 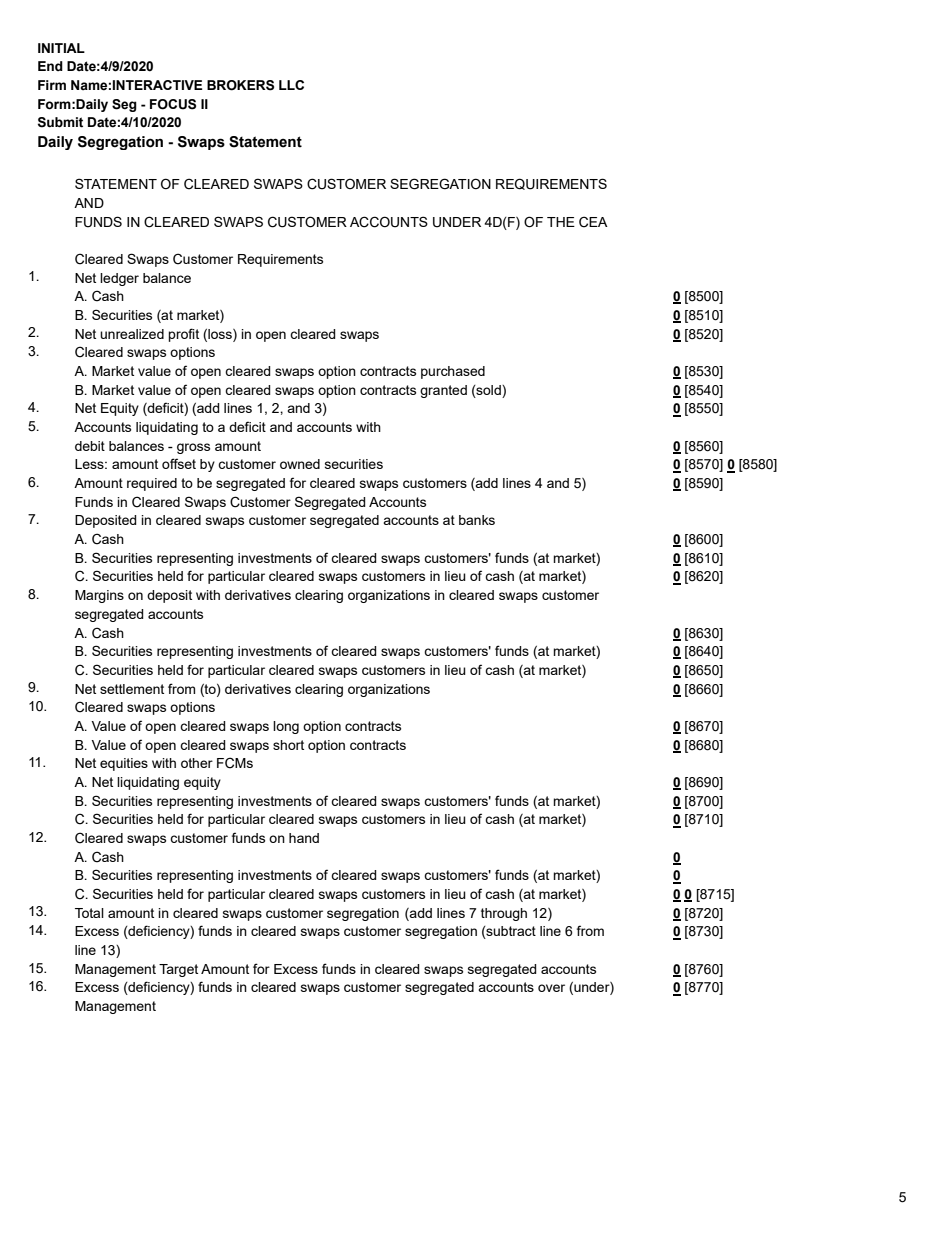 I want to click on INITIAL, so click(x=61, y=48).
